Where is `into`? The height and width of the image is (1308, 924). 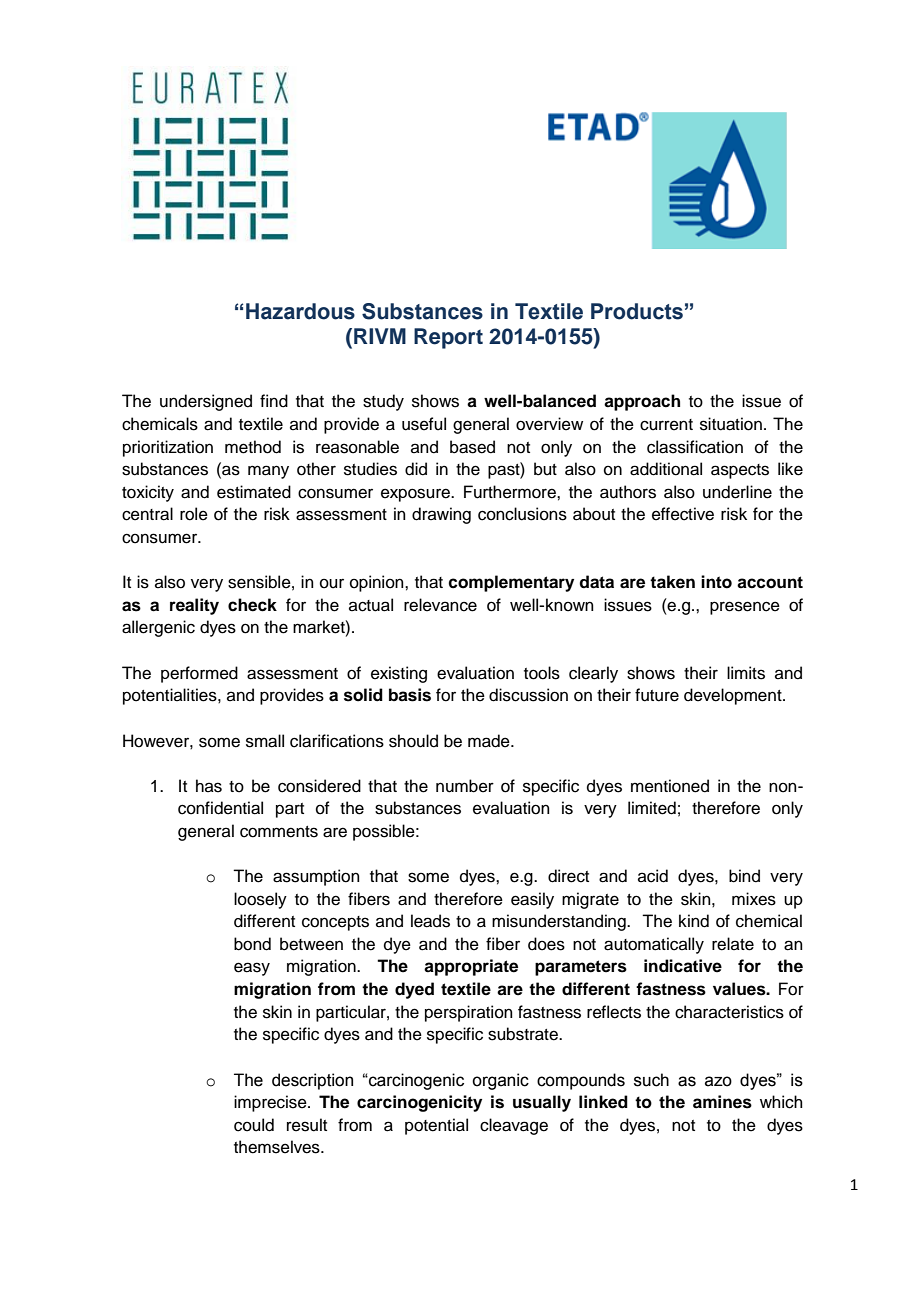 into is located at coordinates (716, 582).
